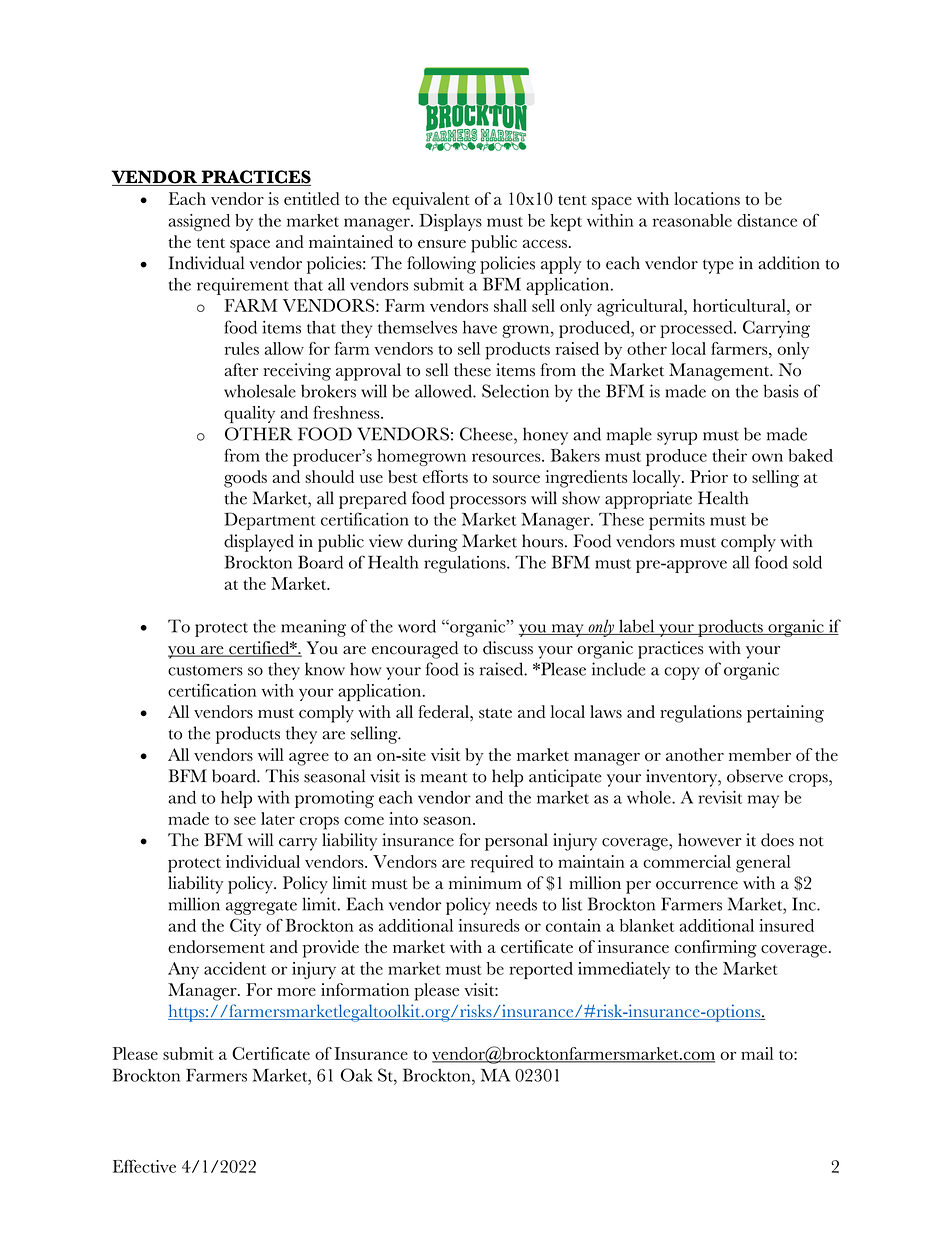 This screenshot has height=1233, width=952. What do you see at coordinates (682, 673) in the screenshot?
I see `copy` at bounding box center [682, 673].
